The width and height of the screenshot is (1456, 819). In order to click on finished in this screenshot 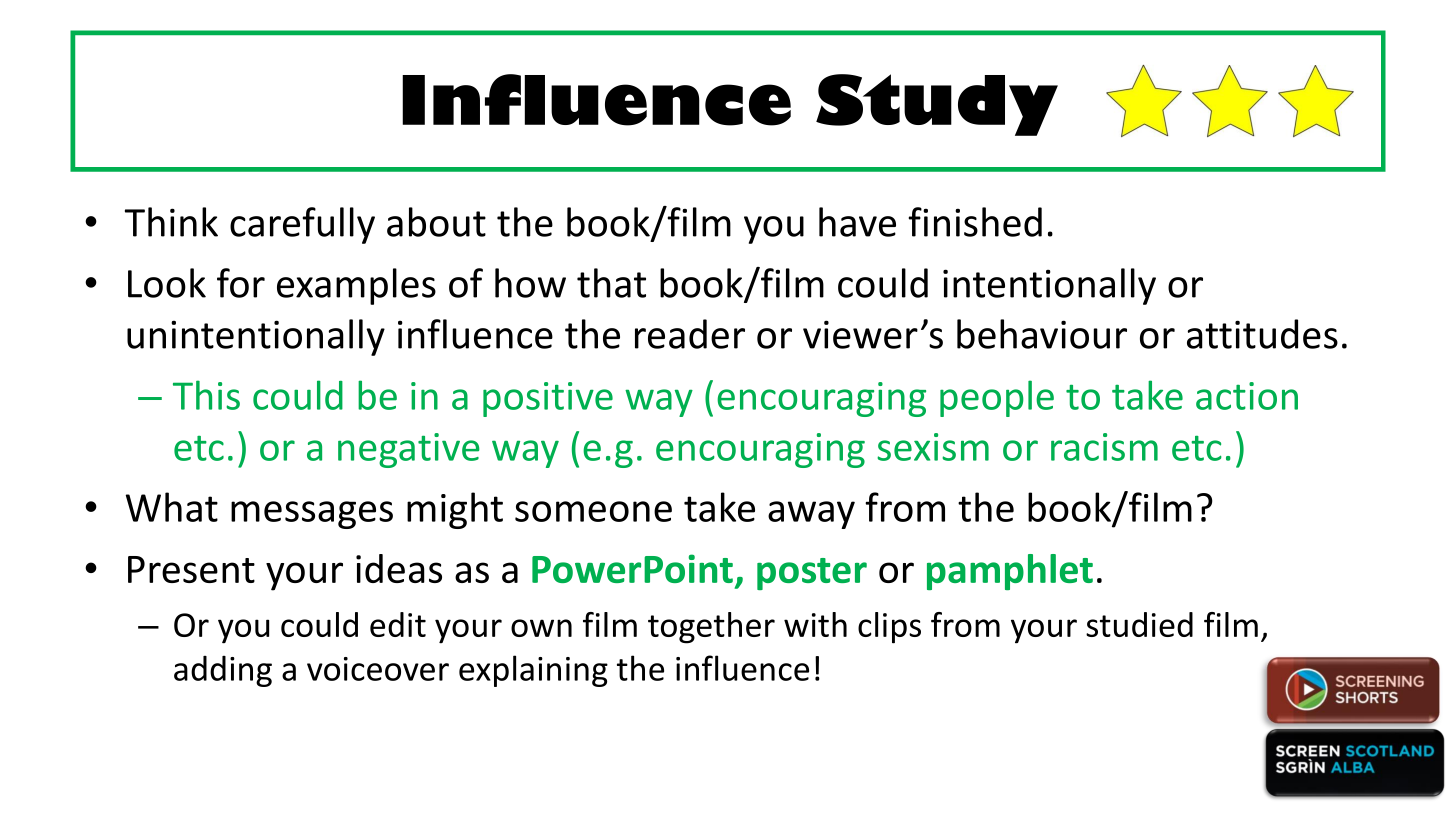, I will do `click(975, 222)`.
